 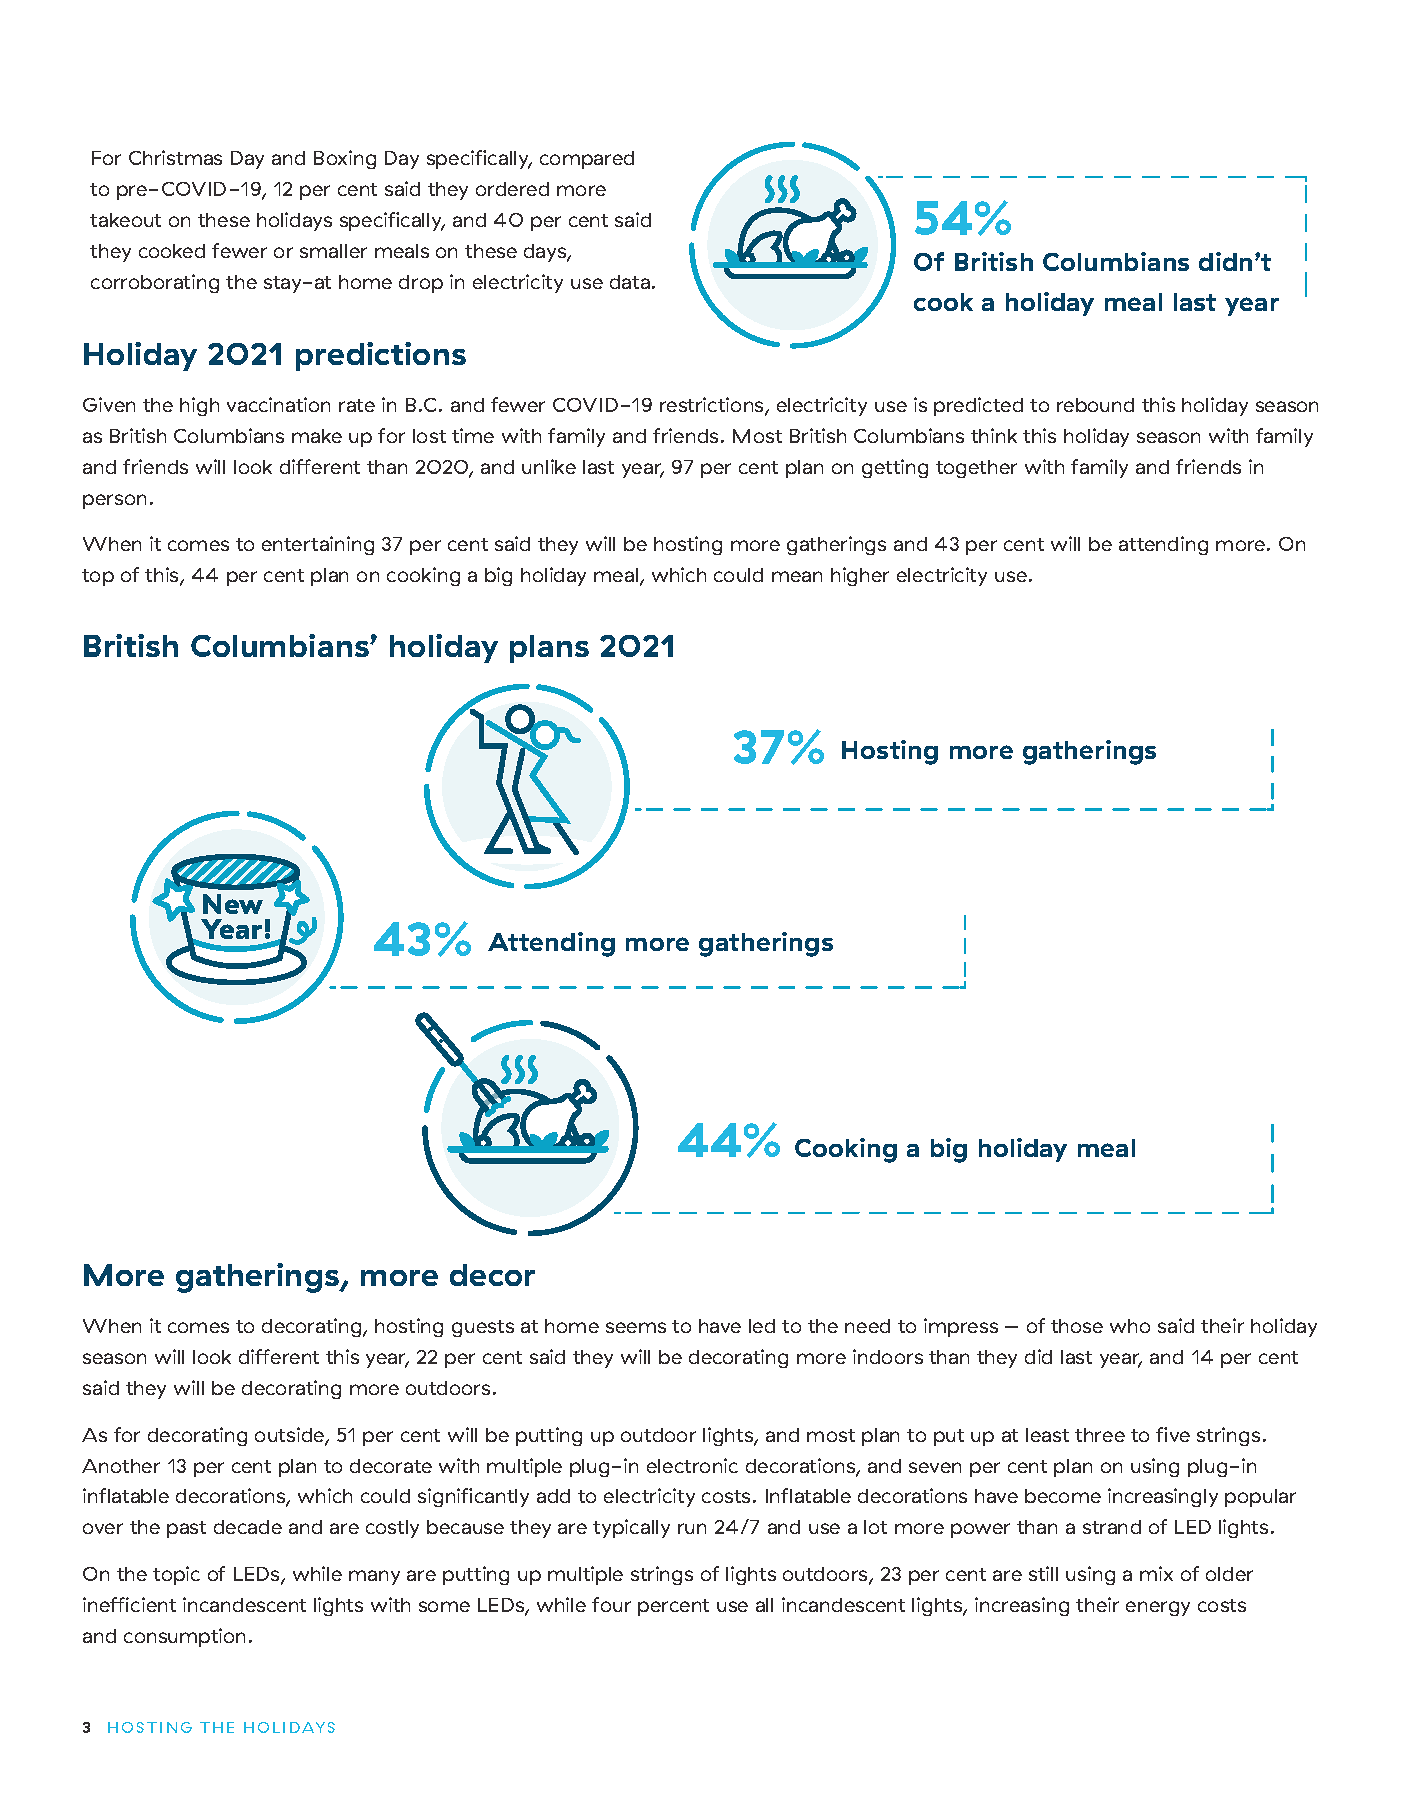 What do you see at coordinates (1095, 405) in the screenshot?
I see `rebound` at bounding box center [1095, 405].
